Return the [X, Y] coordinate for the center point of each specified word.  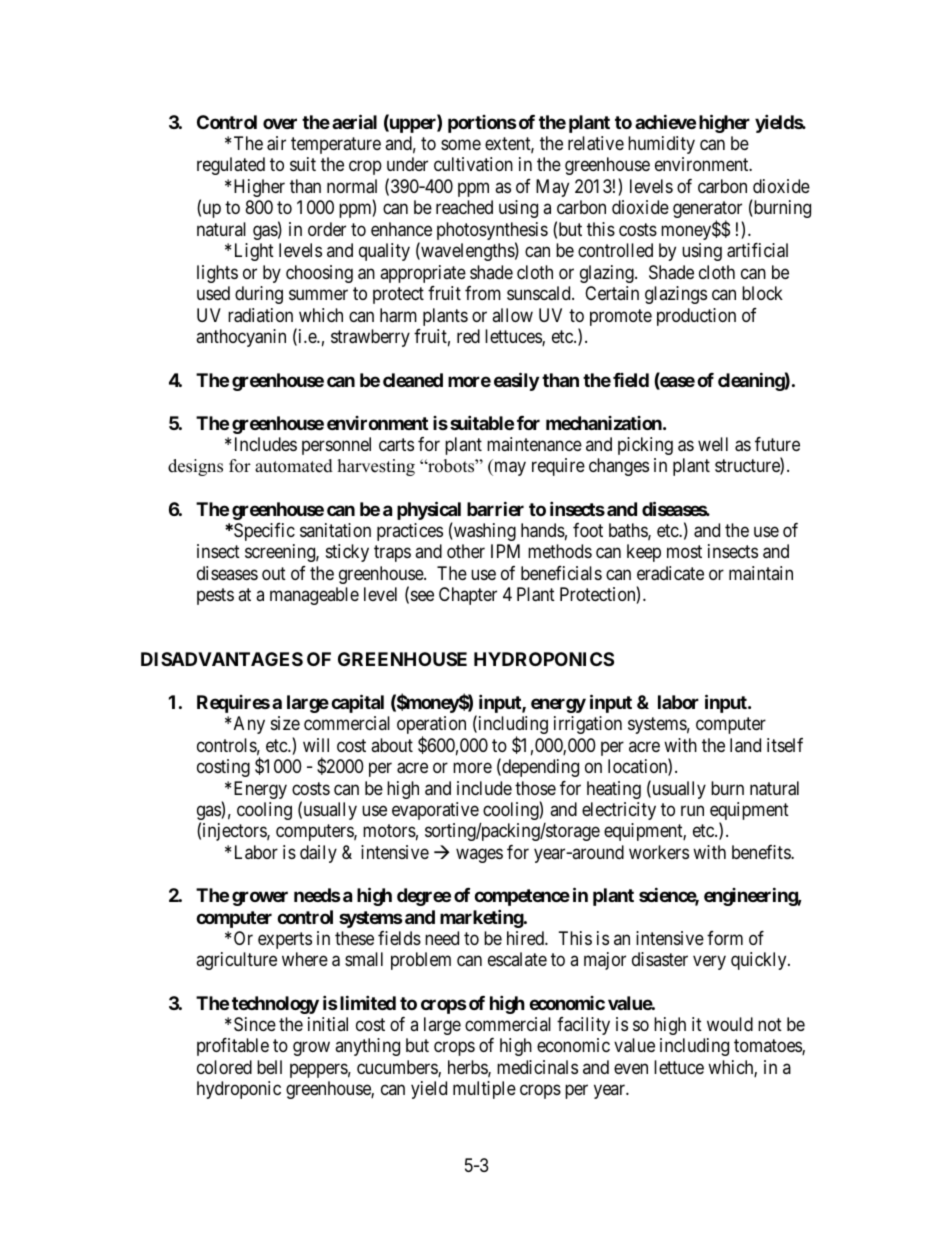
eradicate [670, 573]
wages [479, 855]
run [692, 810]
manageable [314, 596]
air [276, 143]
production [696, 317]
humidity [661, 145]
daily [318, 854]
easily [516, 381]
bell [269, 1067]
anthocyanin [241, 338]
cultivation [473, 164]
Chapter [468, 596]
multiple [484, 1090]
